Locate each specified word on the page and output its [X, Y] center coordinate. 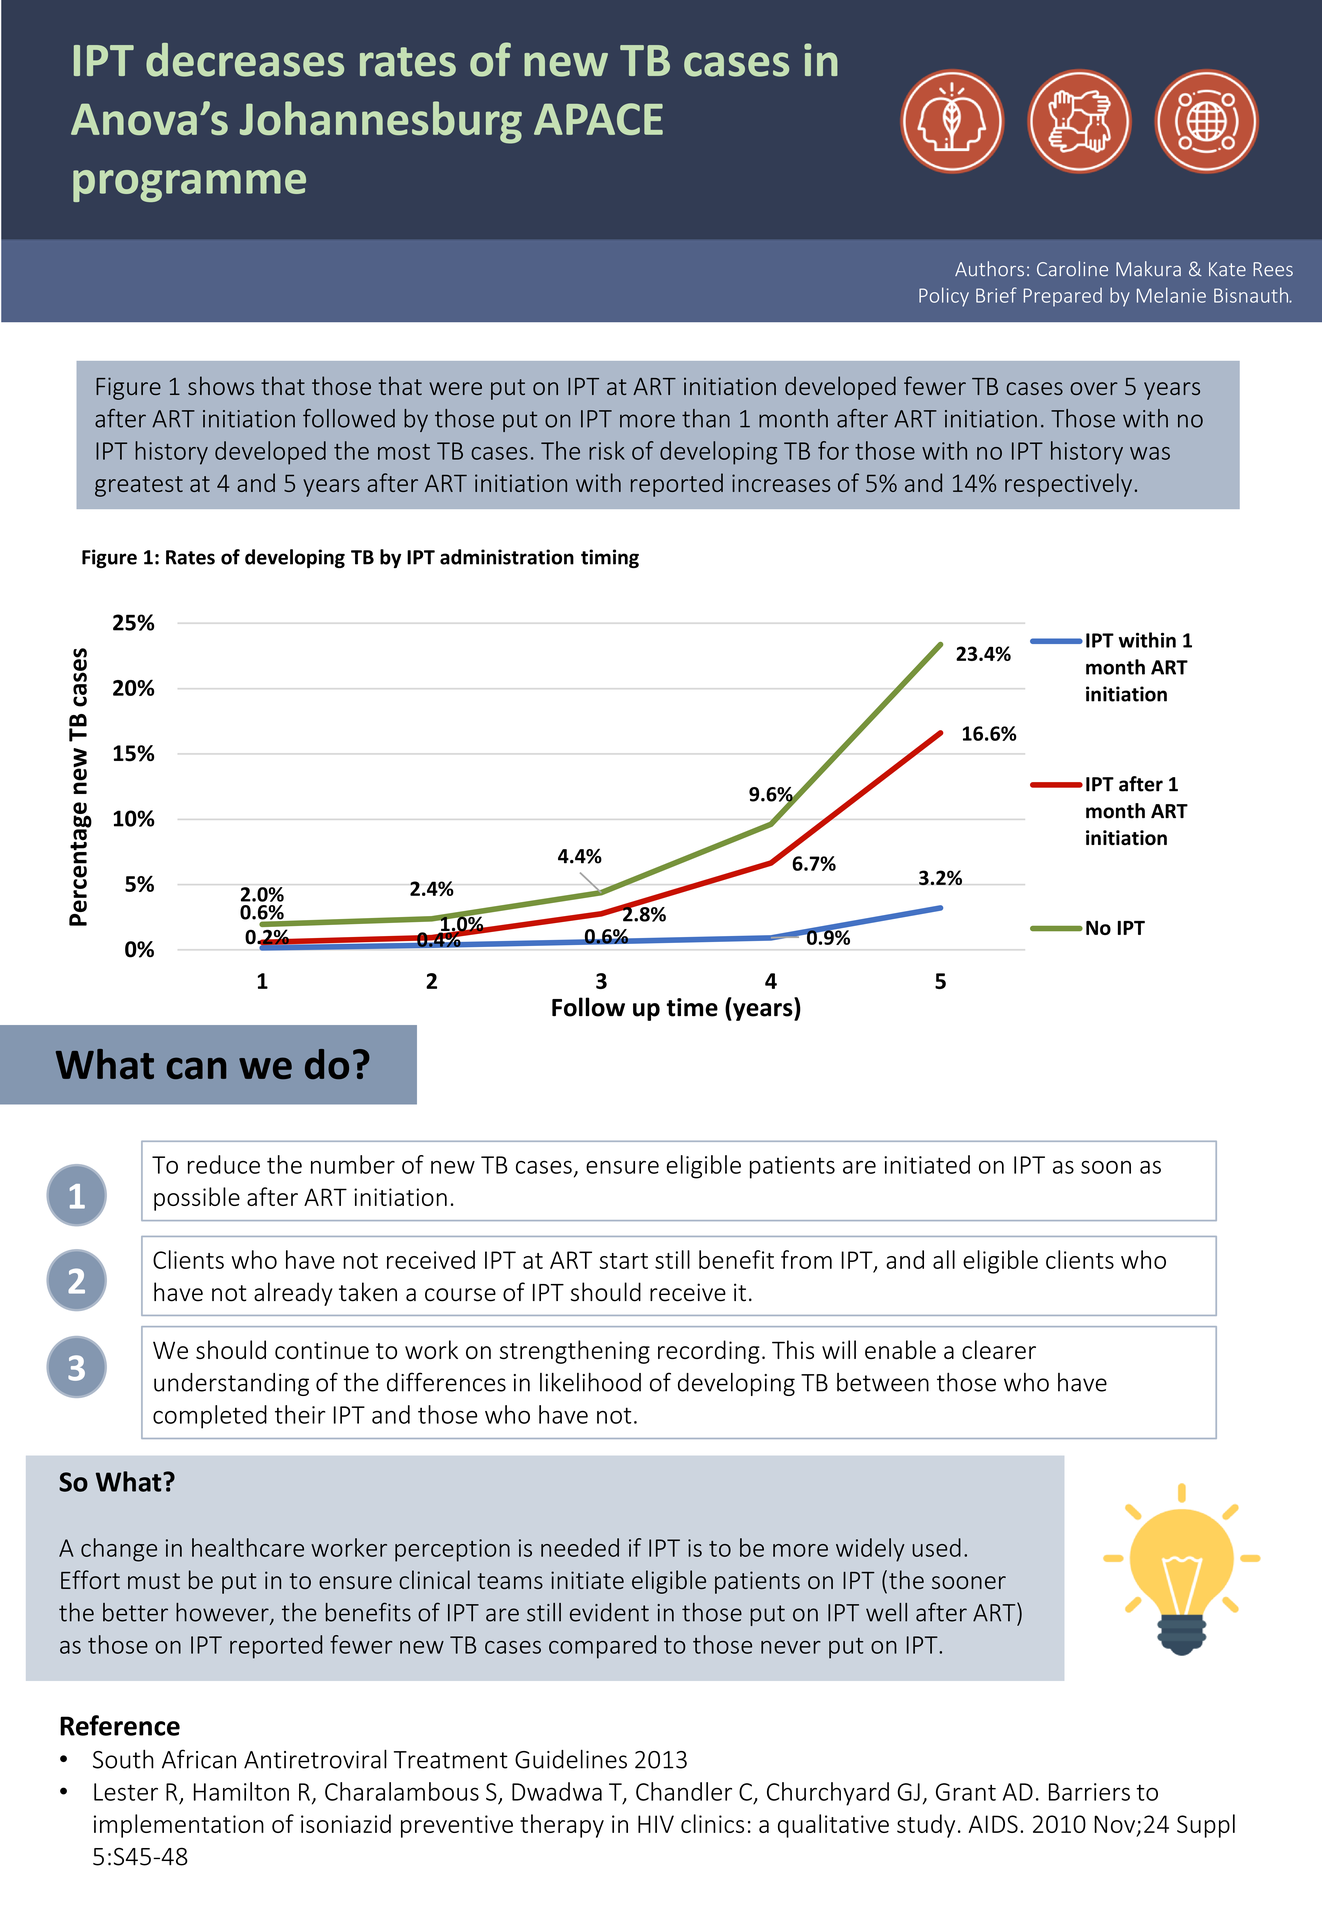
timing [610, 558]
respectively [1068, 485]
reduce [224, 1164]
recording [709, 1352]
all [944, 1259]
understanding [231, 1384]
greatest [139, 486]
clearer [999, 1349]
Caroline [1072, 269]
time [692, 1007]
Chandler [684, 1791]
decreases [245, 60]
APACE [598, 119]
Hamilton [241, 1791]
